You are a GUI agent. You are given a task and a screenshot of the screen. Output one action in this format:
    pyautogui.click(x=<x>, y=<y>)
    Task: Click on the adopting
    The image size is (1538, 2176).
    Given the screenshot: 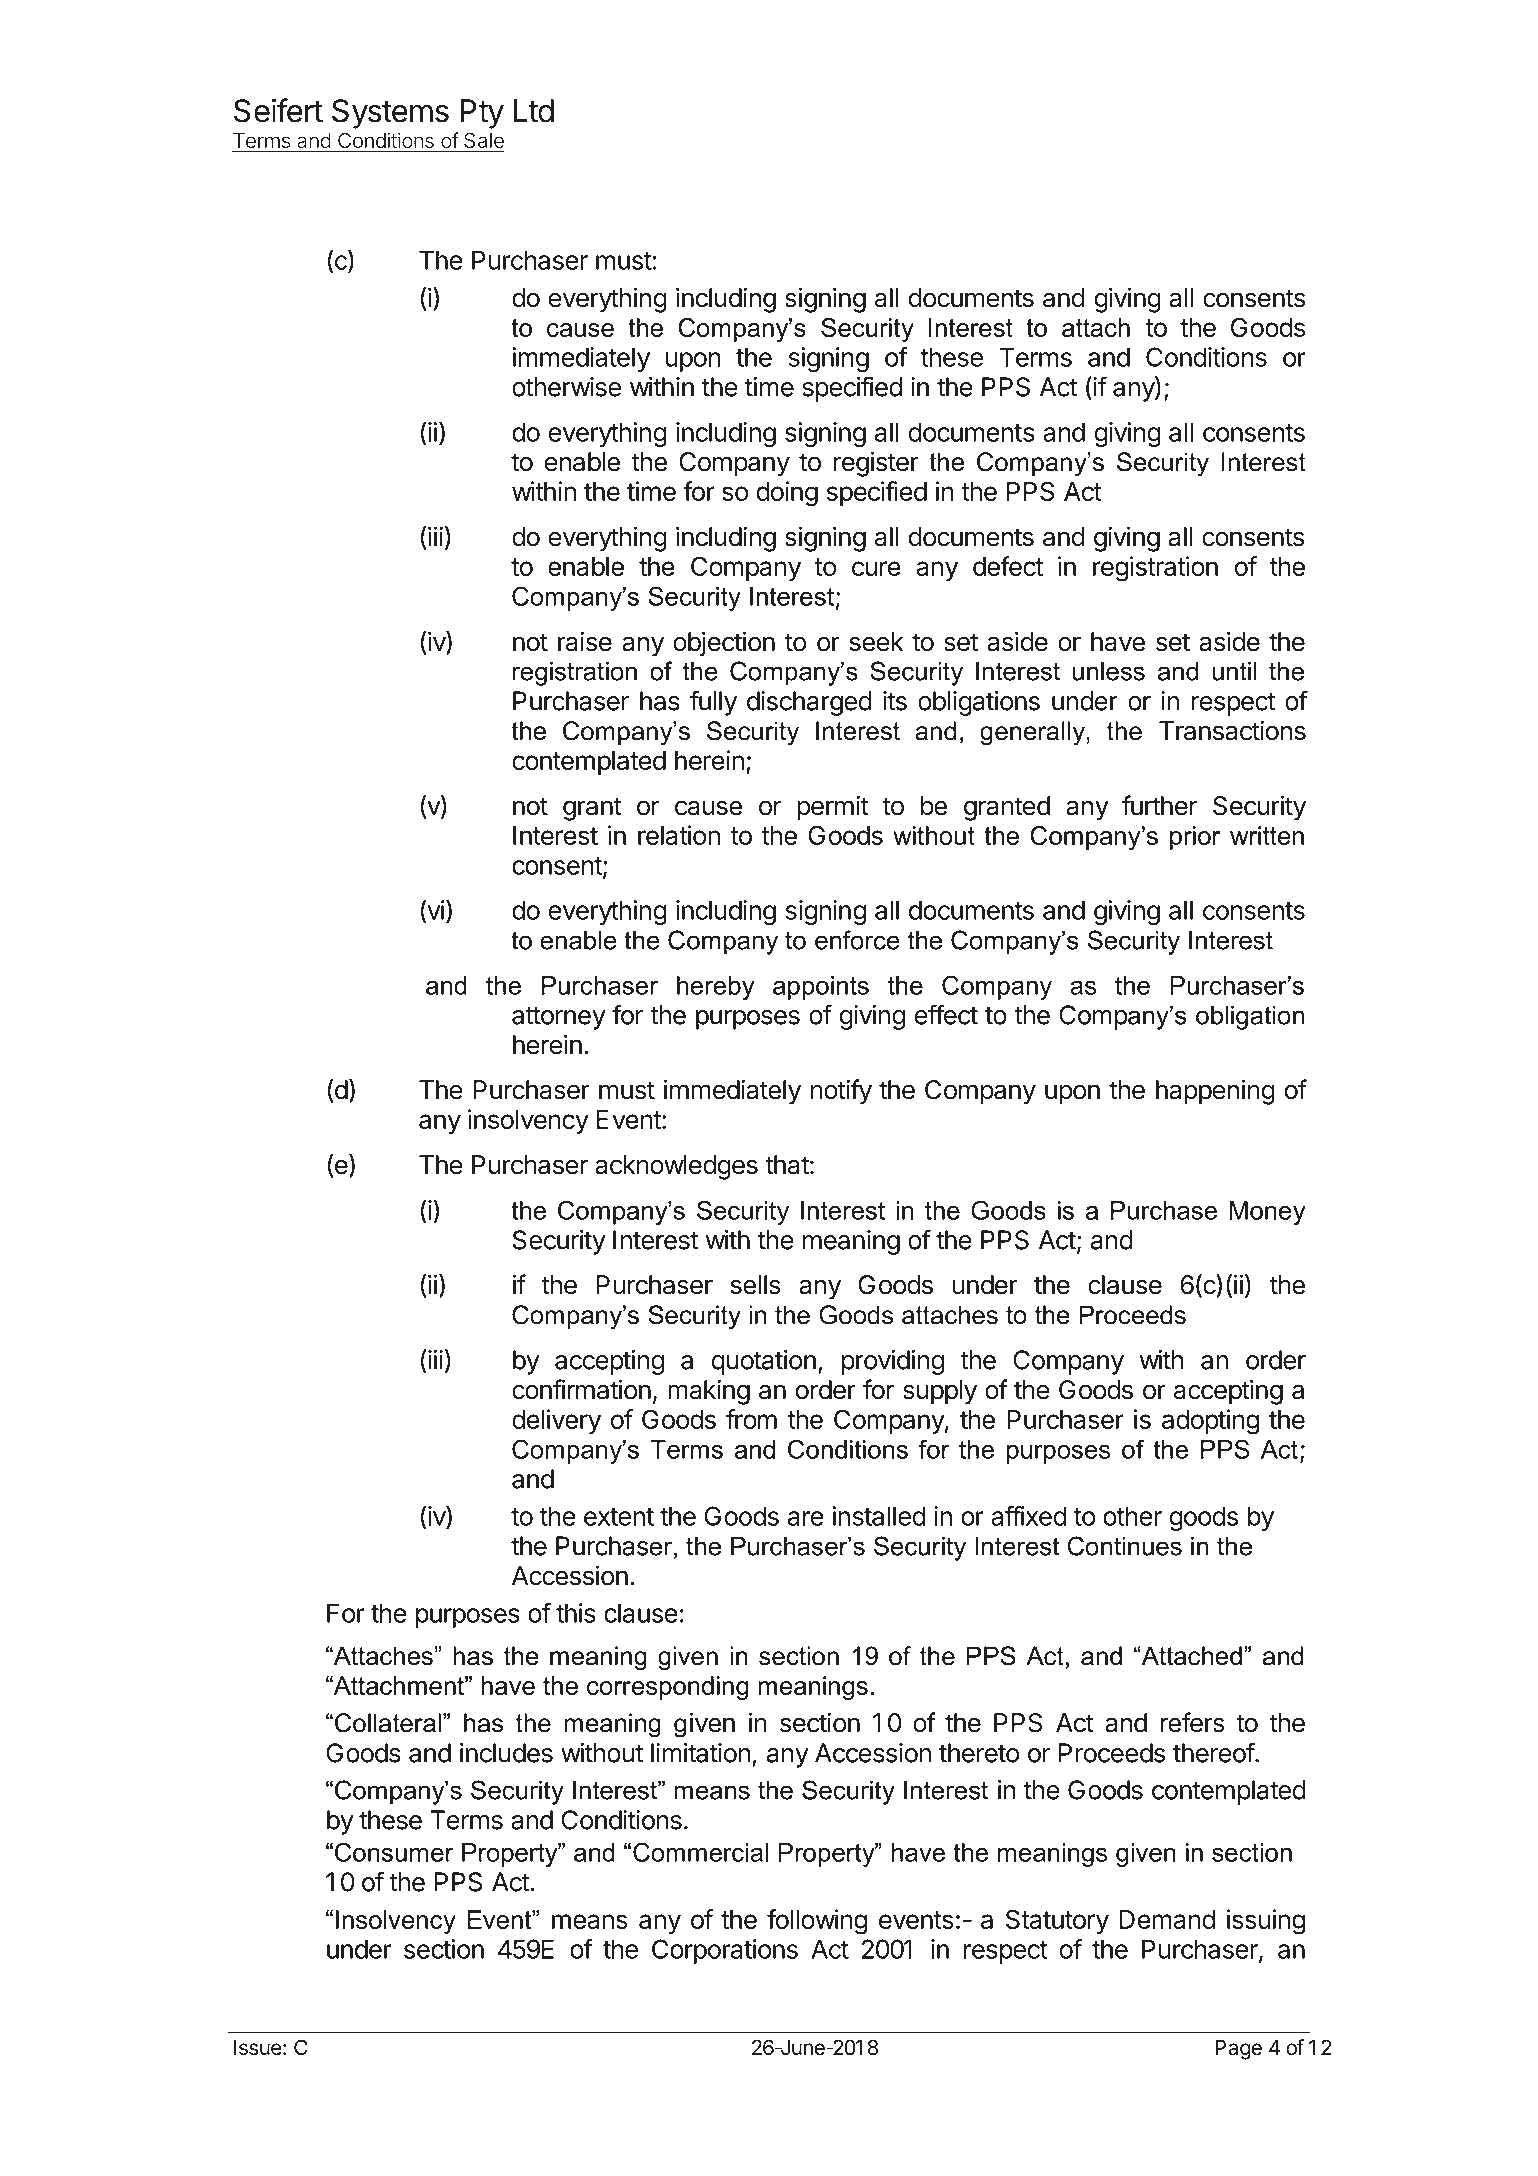 What is the action you would take?
    pyautogui.click(x=1210, y=1422)
